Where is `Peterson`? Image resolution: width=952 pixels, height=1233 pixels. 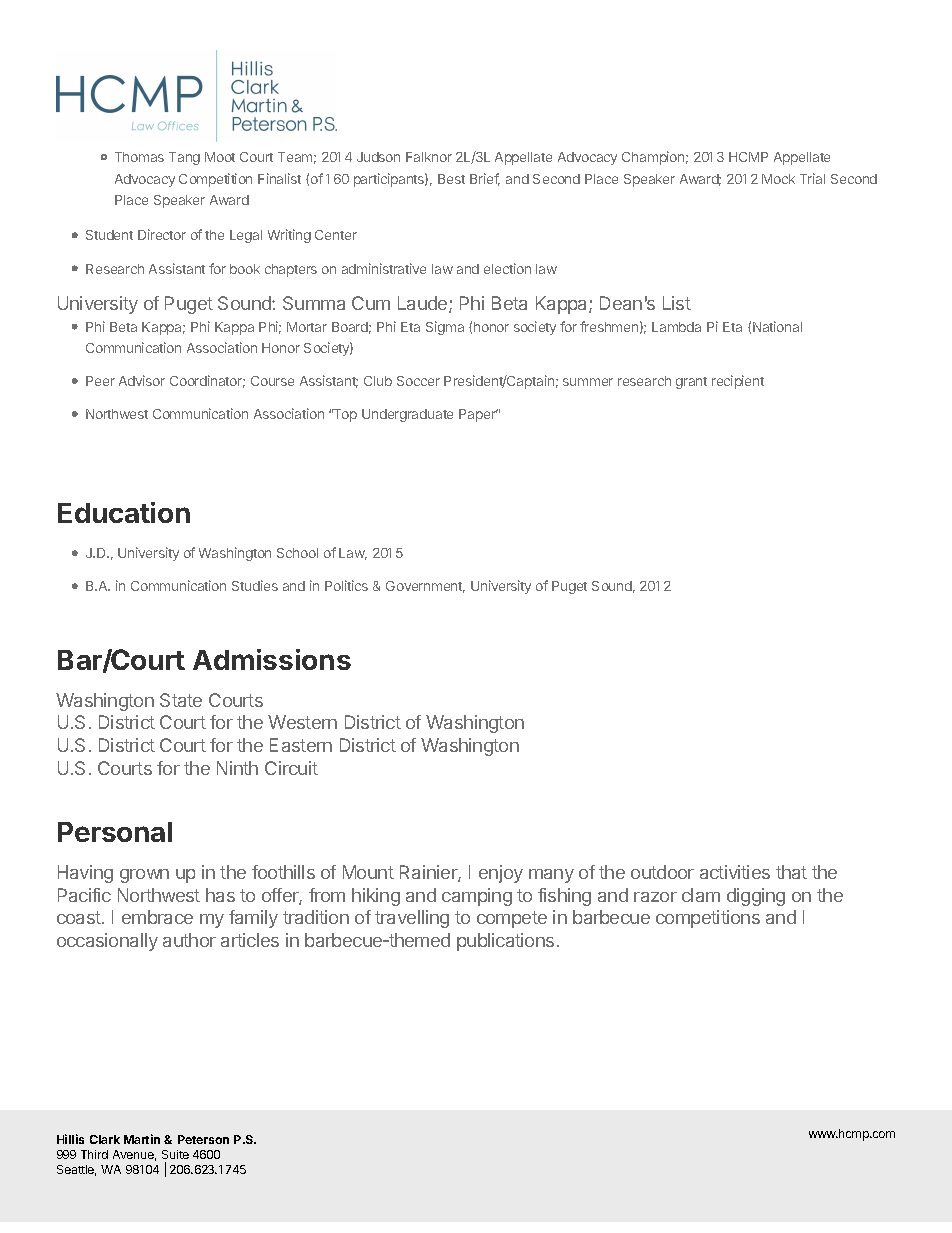 Peterson is located at coordinates (203, 1139).
